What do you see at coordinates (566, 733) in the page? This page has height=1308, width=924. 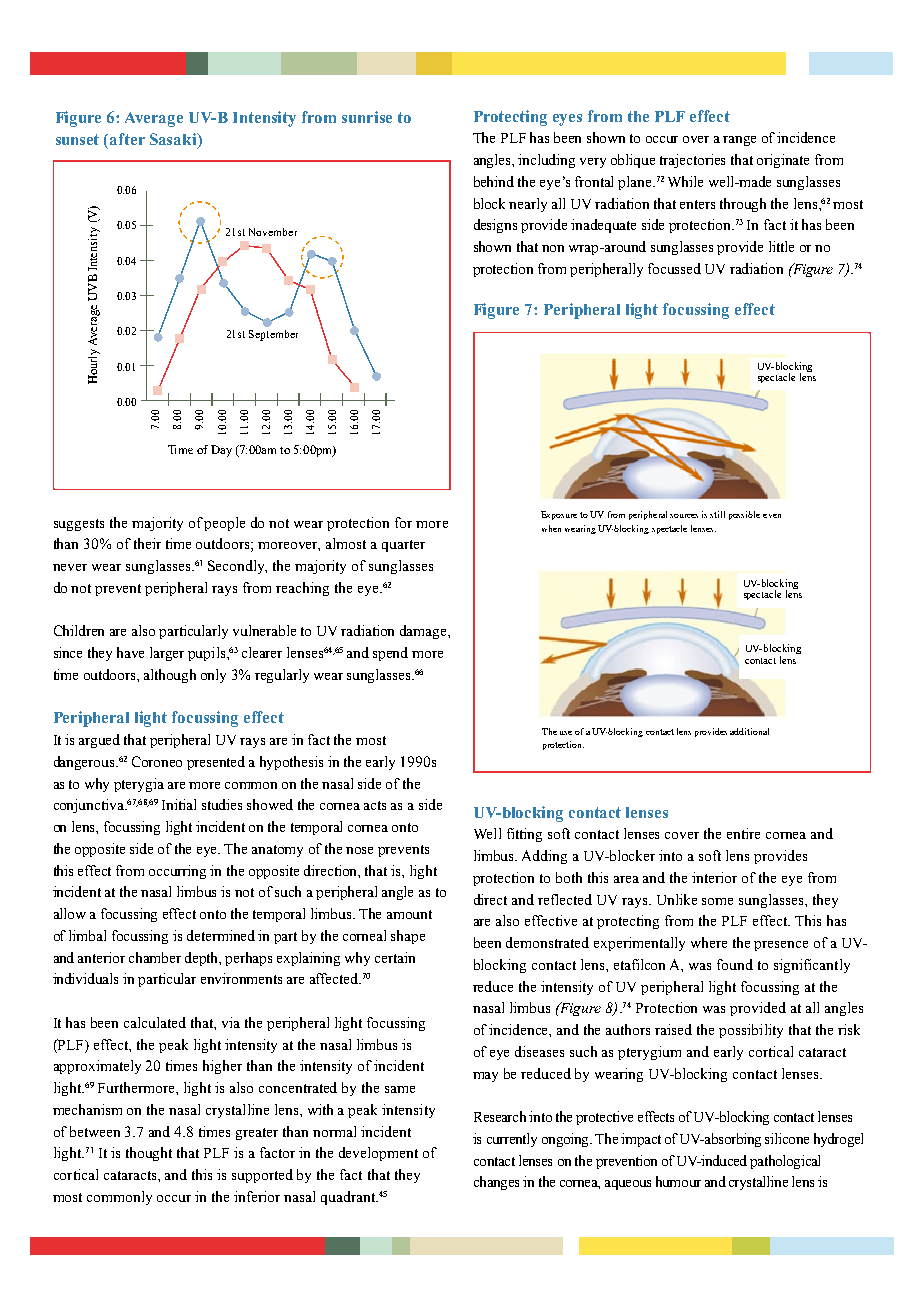 I see `use` at bounding box center [566, 733].
